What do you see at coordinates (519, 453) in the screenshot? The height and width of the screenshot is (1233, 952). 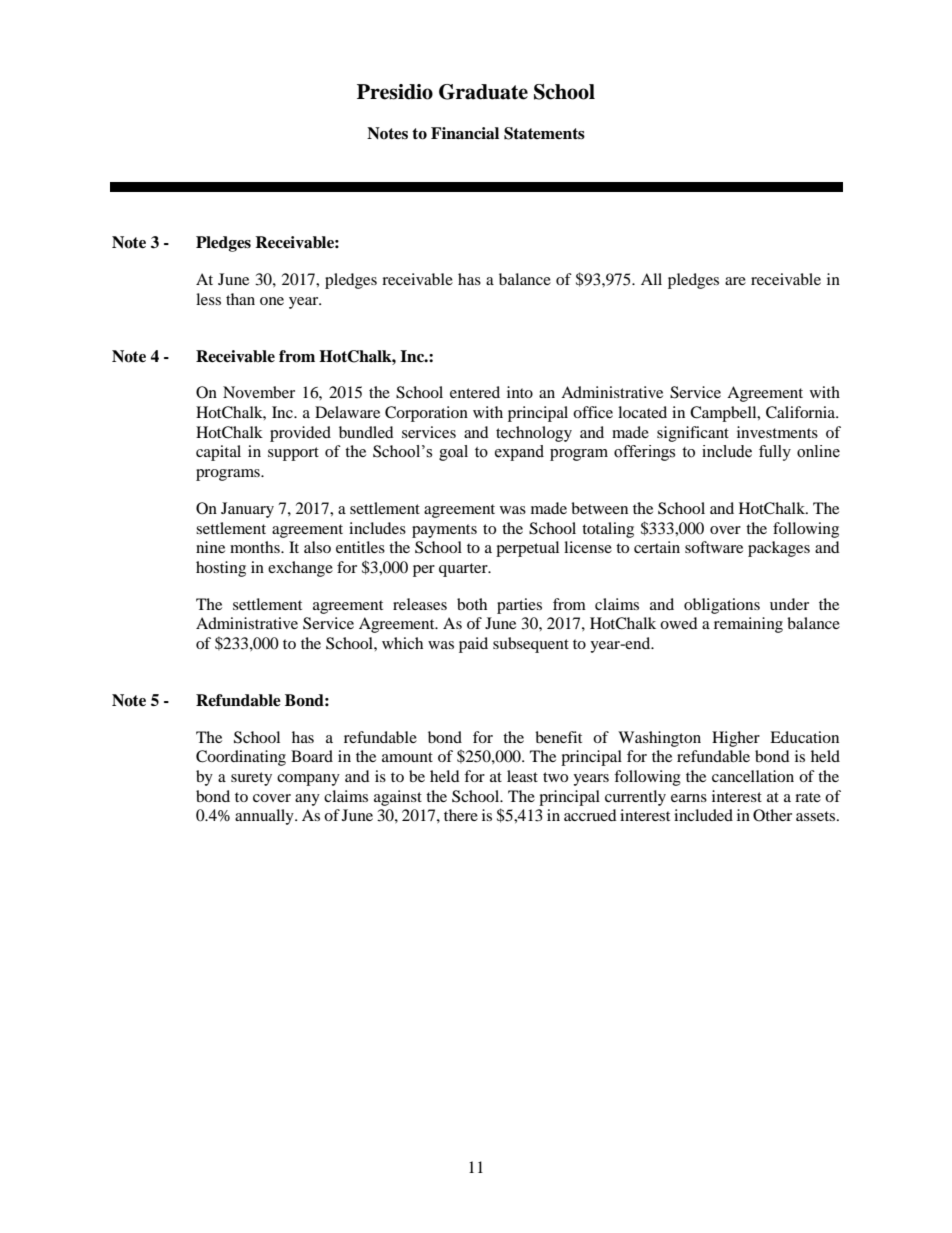 I see `expand` at bounding box center [519, 453].
